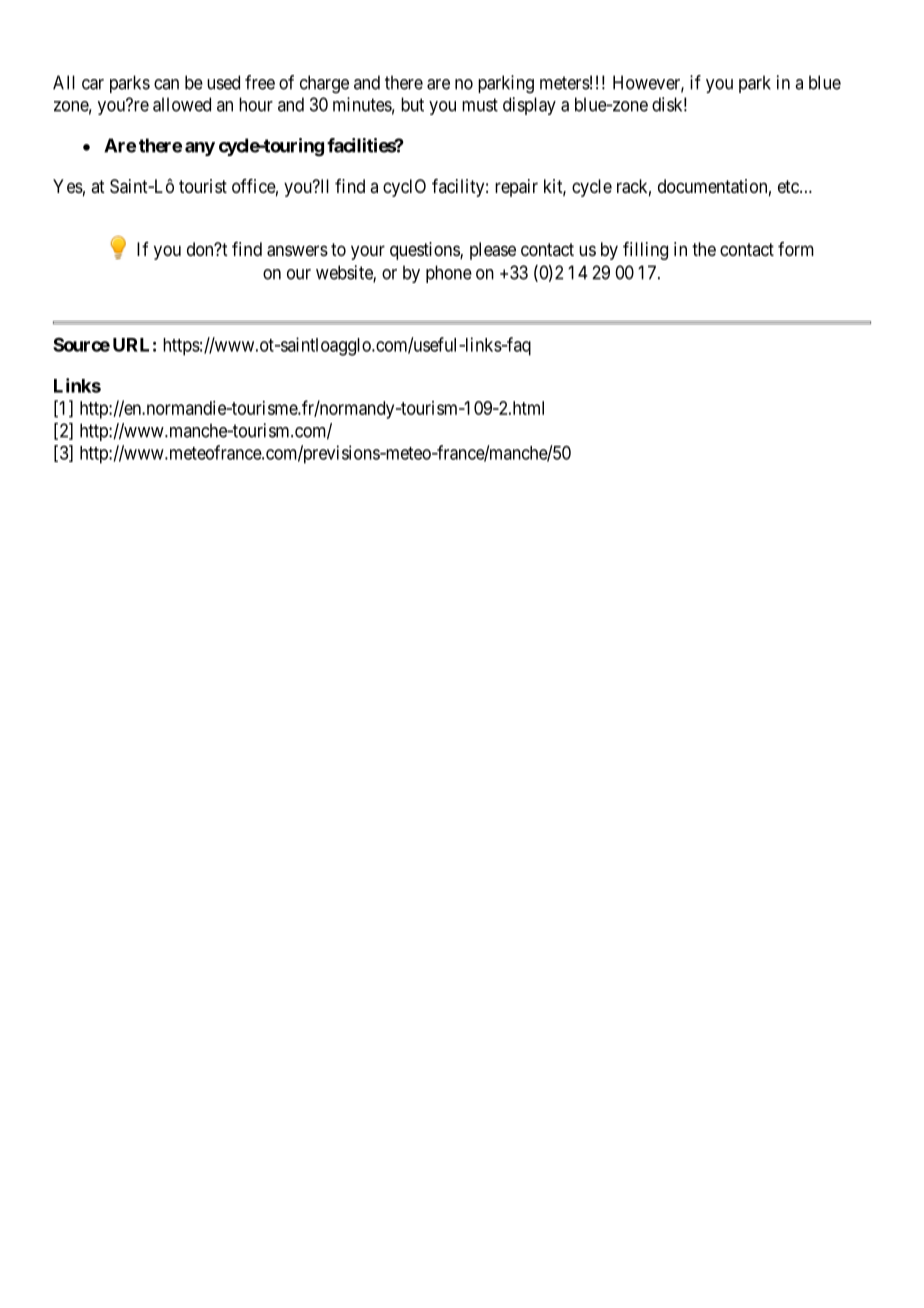 Image resolution: width=924 pixels, height=1308 pixels. What do you see at coordinates (449, 274) in the page?
I see `phone` at bounding box center [449, 274].
